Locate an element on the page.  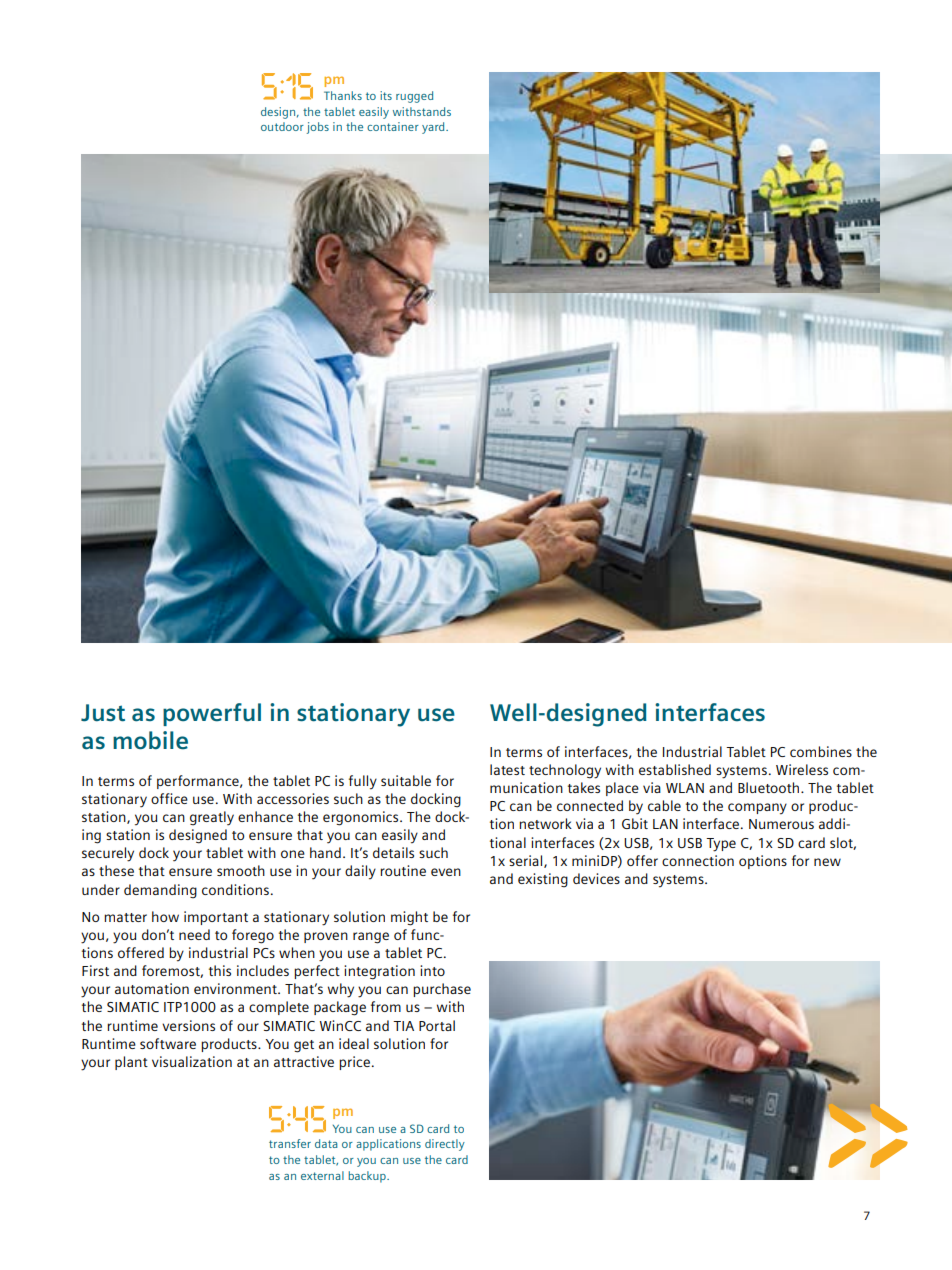
container is located at coordinates (393, 126).
